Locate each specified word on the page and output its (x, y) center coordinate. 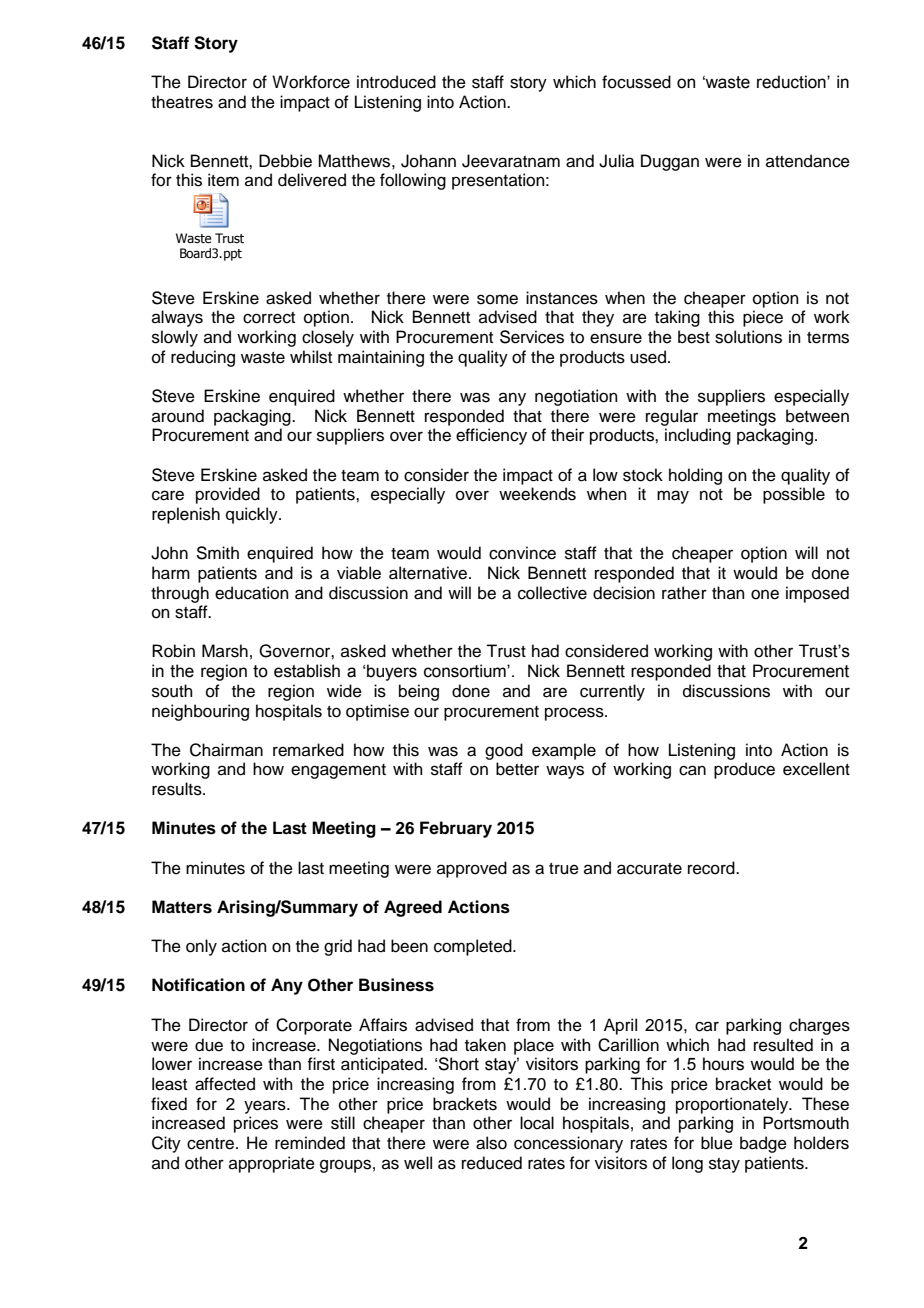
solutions (748, 337)
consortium (466, 671)
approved (472, 869)
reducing (203, 358)
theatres (182, 102)
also (491, 1143)
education (252, 593)
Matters (182, 907)
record (712, 868)
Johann (428, 161)
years (266, 1107)
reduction (792, 82)
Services (532, 337)
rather (684, 593)
